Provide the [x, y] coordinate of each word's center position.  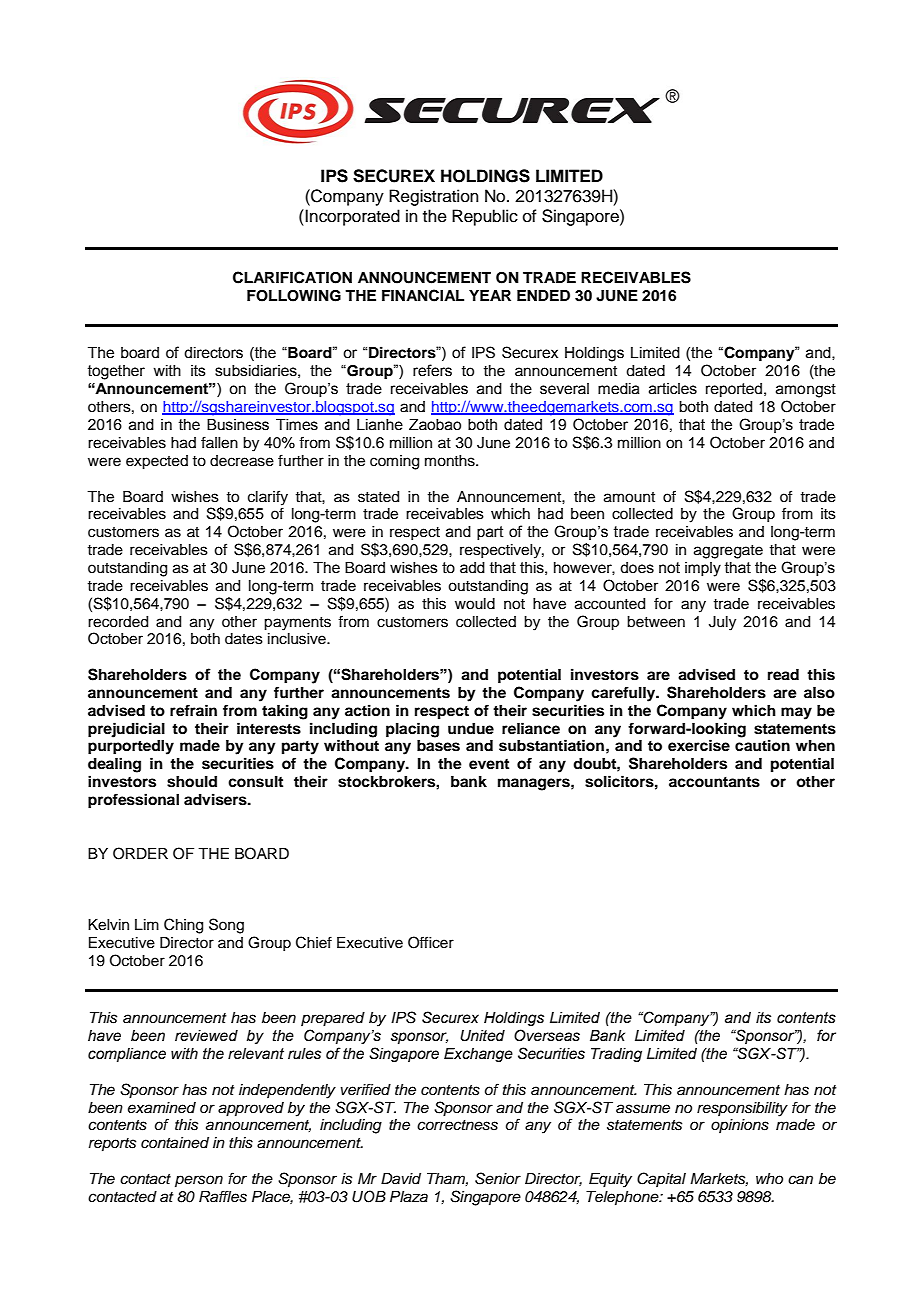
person [199, 1181]
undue [471, 728]
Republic [485, 217]
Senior [498, 1178]
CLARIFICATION [292, 277]
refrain [193, 710]
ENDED [543, 295]
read [783, 675]
